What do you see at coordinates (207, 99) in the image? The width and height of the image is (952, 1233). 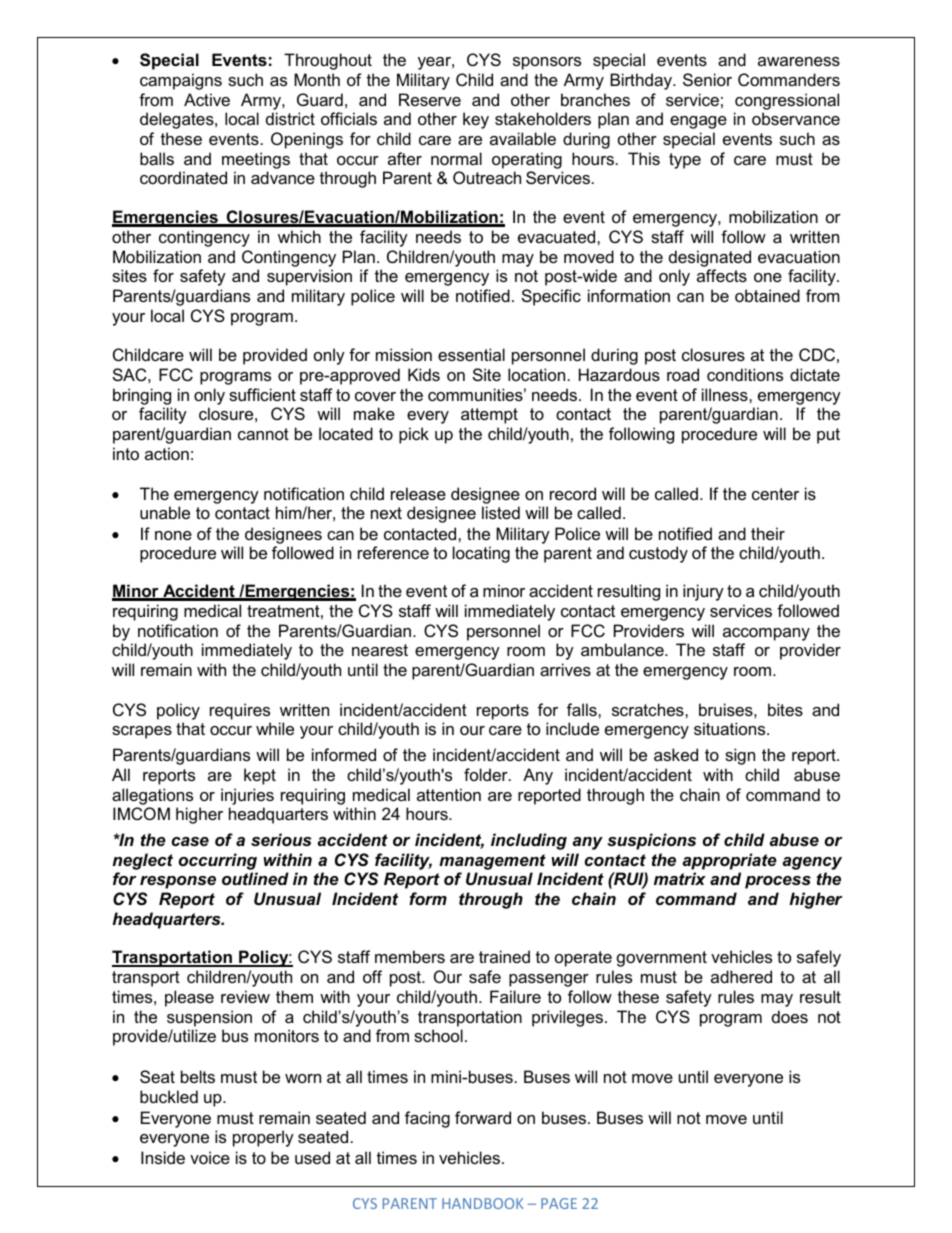 I see `Active` at bounding box center [207, 99].
